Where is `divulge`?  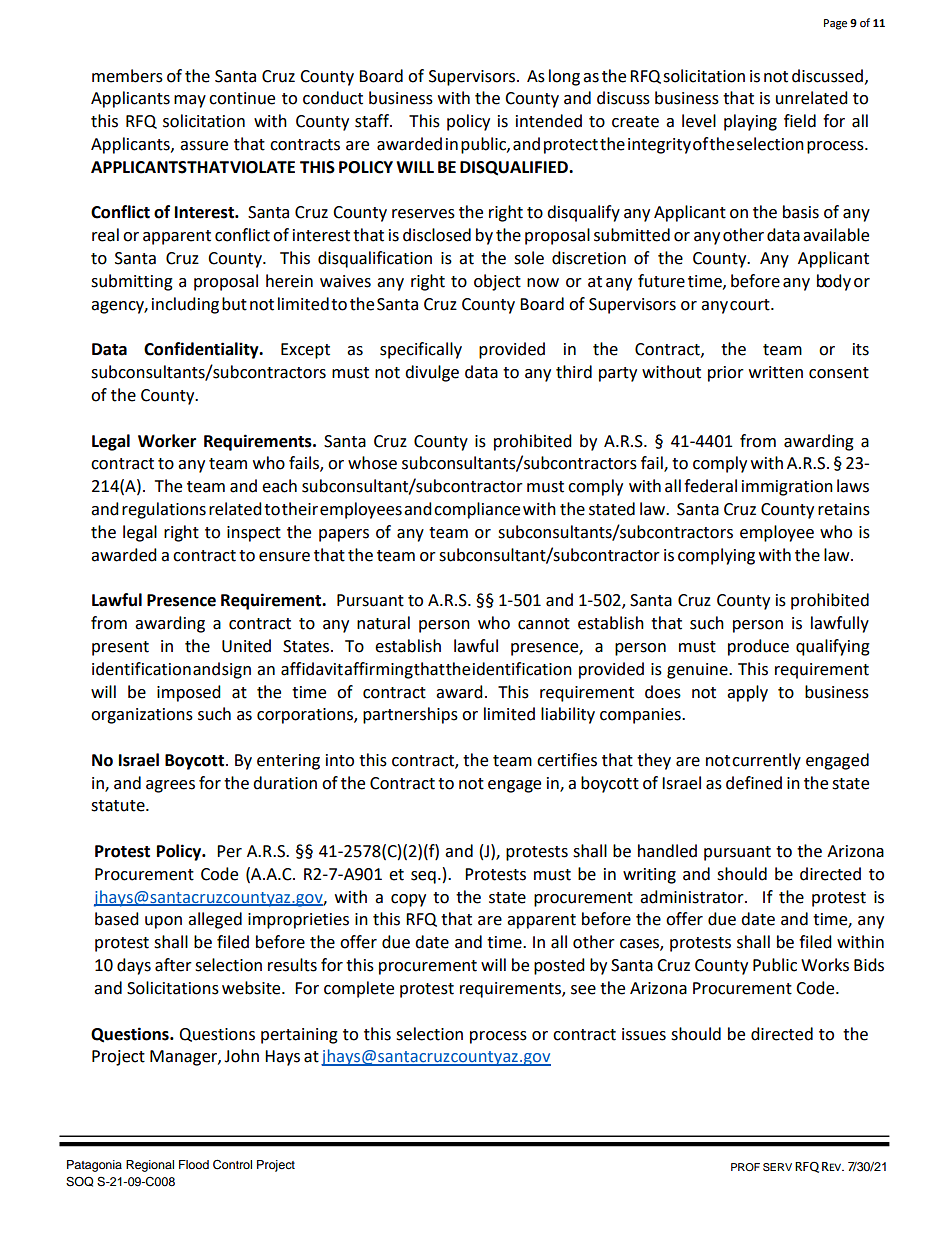
divulge is located at coordinates (432, 373).
